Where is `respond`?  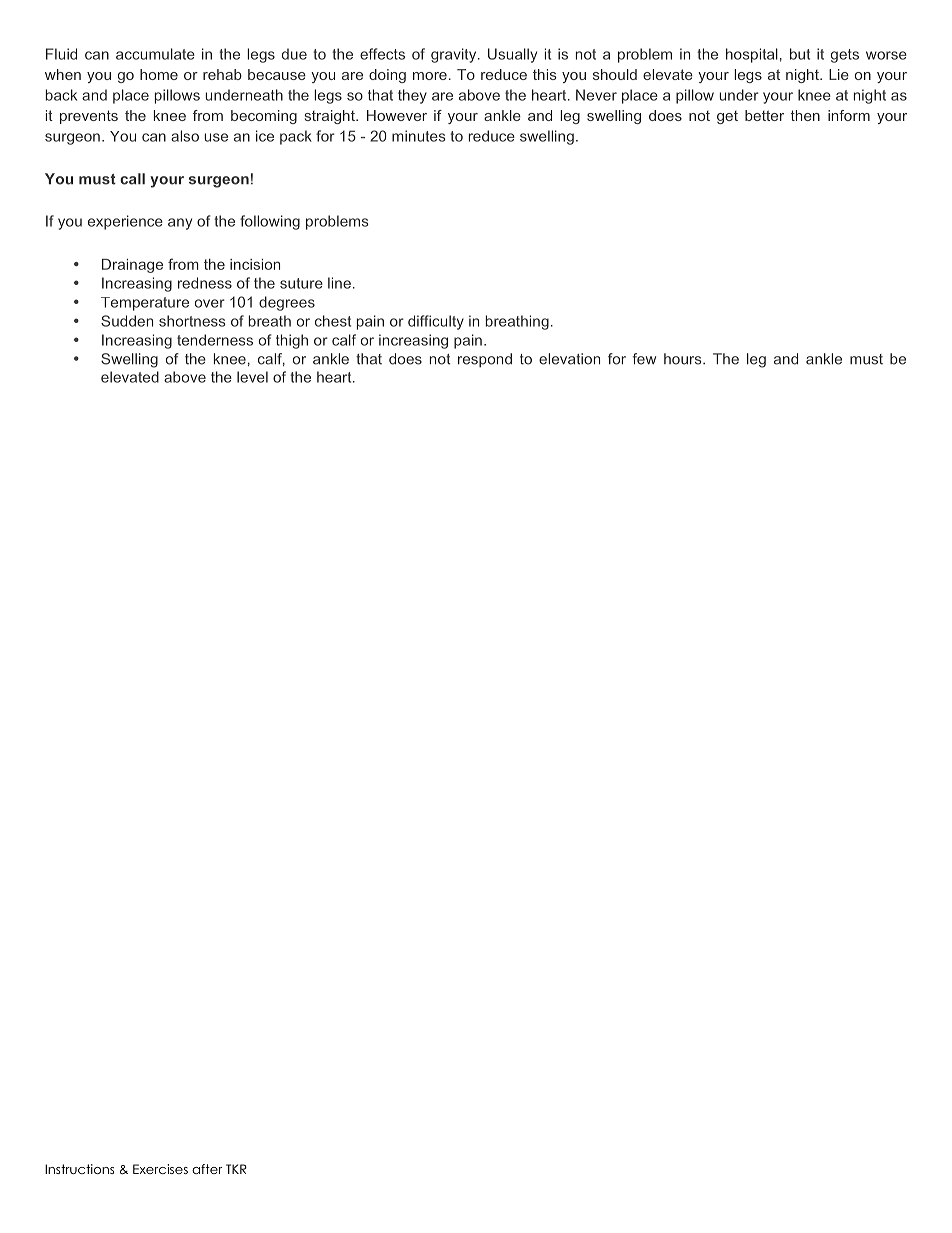
respond is located at coordinates (485, 360).
